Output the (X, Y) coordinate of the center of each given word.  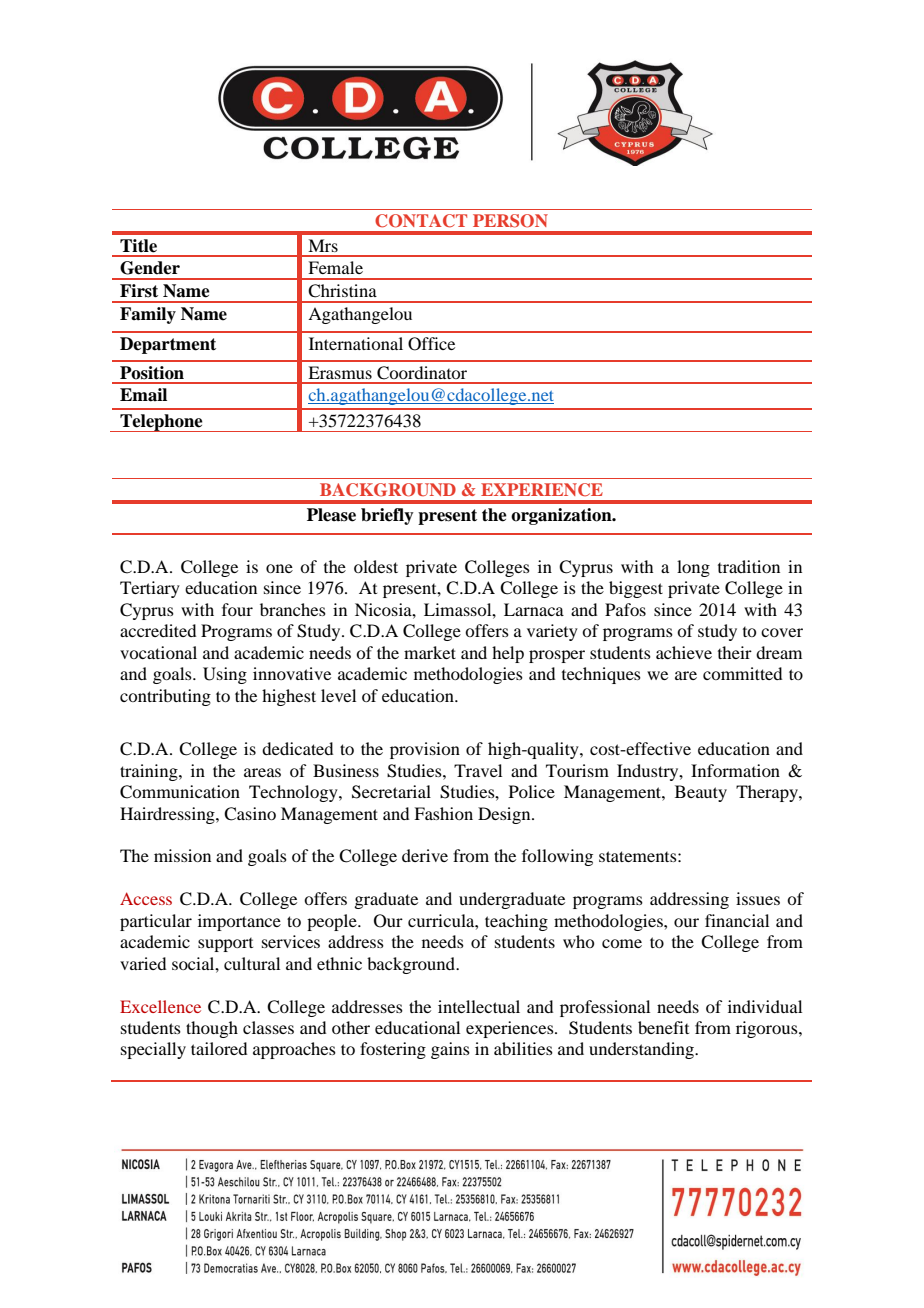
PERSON (510, 221)
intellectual (479, 1006)
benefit (663, 1027)
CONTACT (421, 221)
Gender (150, 268)
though (212, 1029)
